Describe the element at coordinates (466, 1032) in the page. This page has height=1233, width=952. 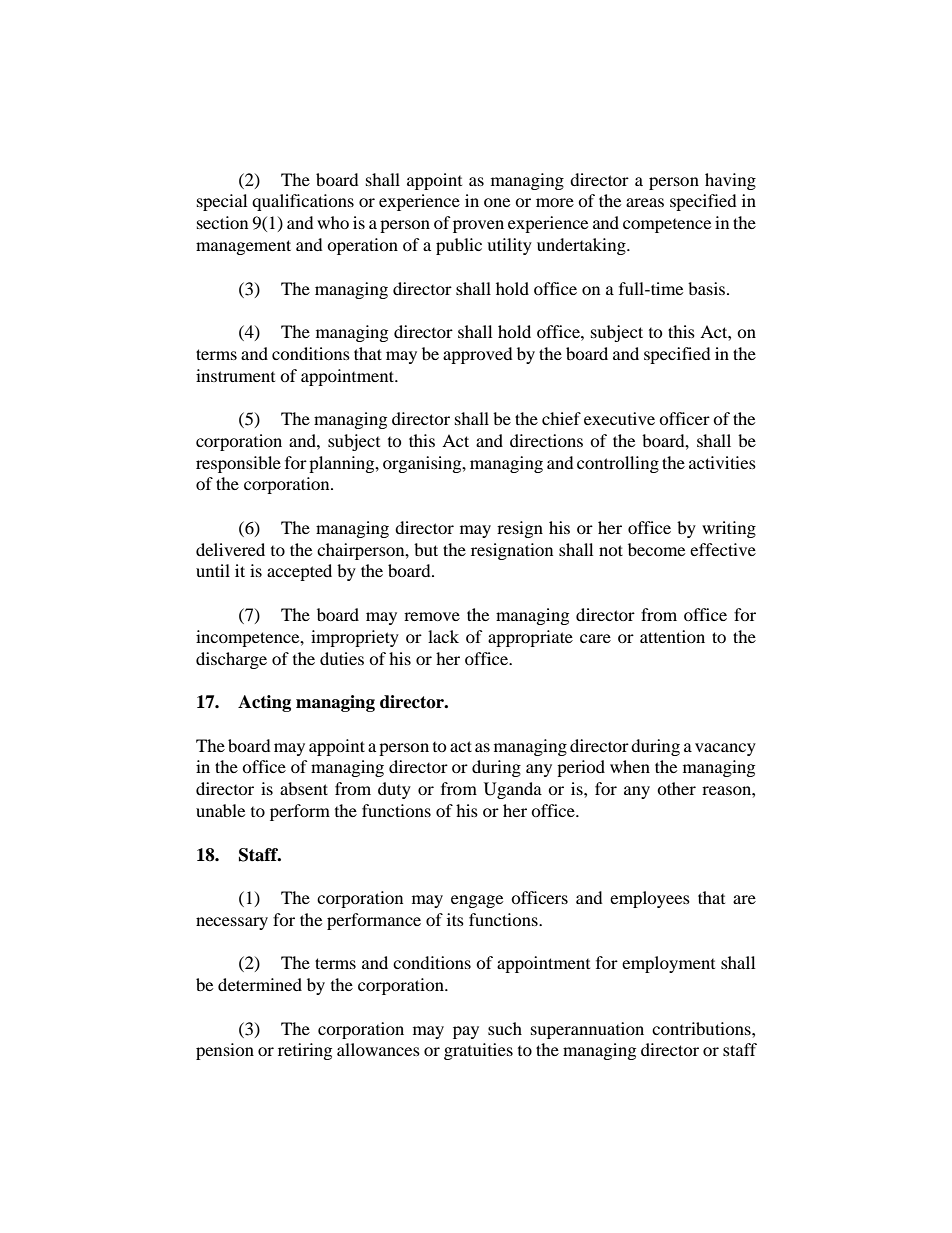
I see `pay` at that location.
